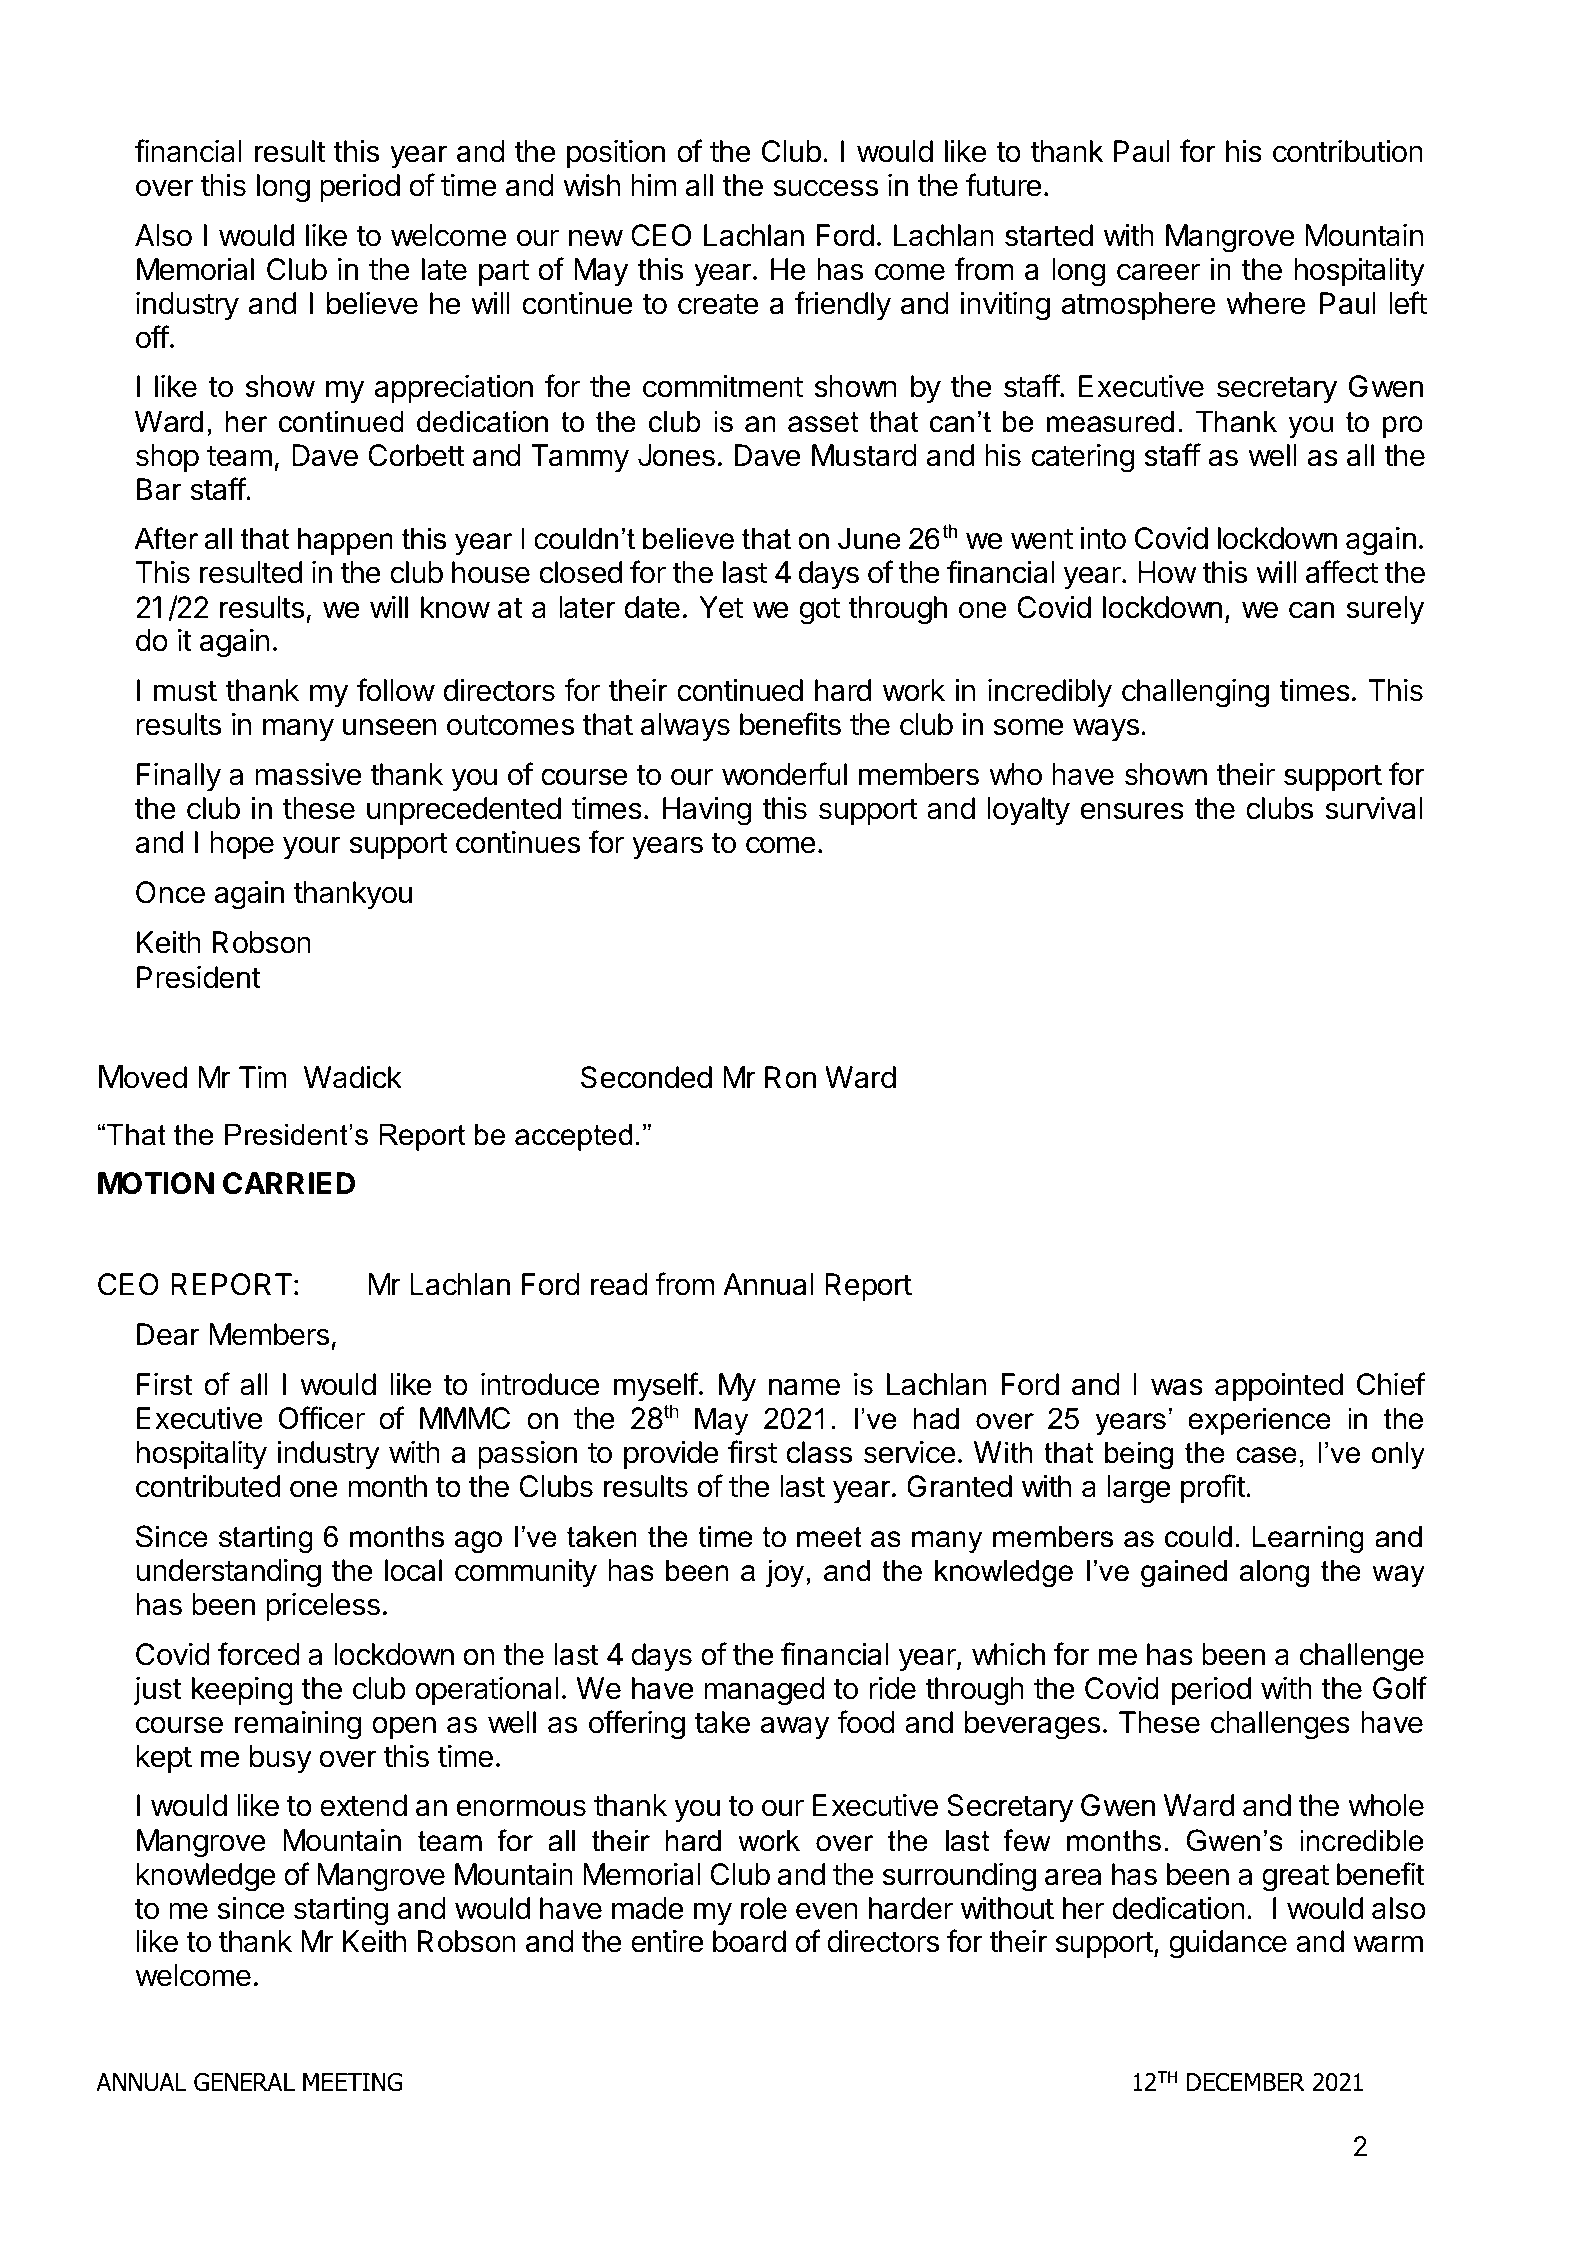 This document has height=2258, width=1596. What do you see at coordinates (244, 2082) in the document?
I see `GENERAL` at bounding box center [244, 2082].
